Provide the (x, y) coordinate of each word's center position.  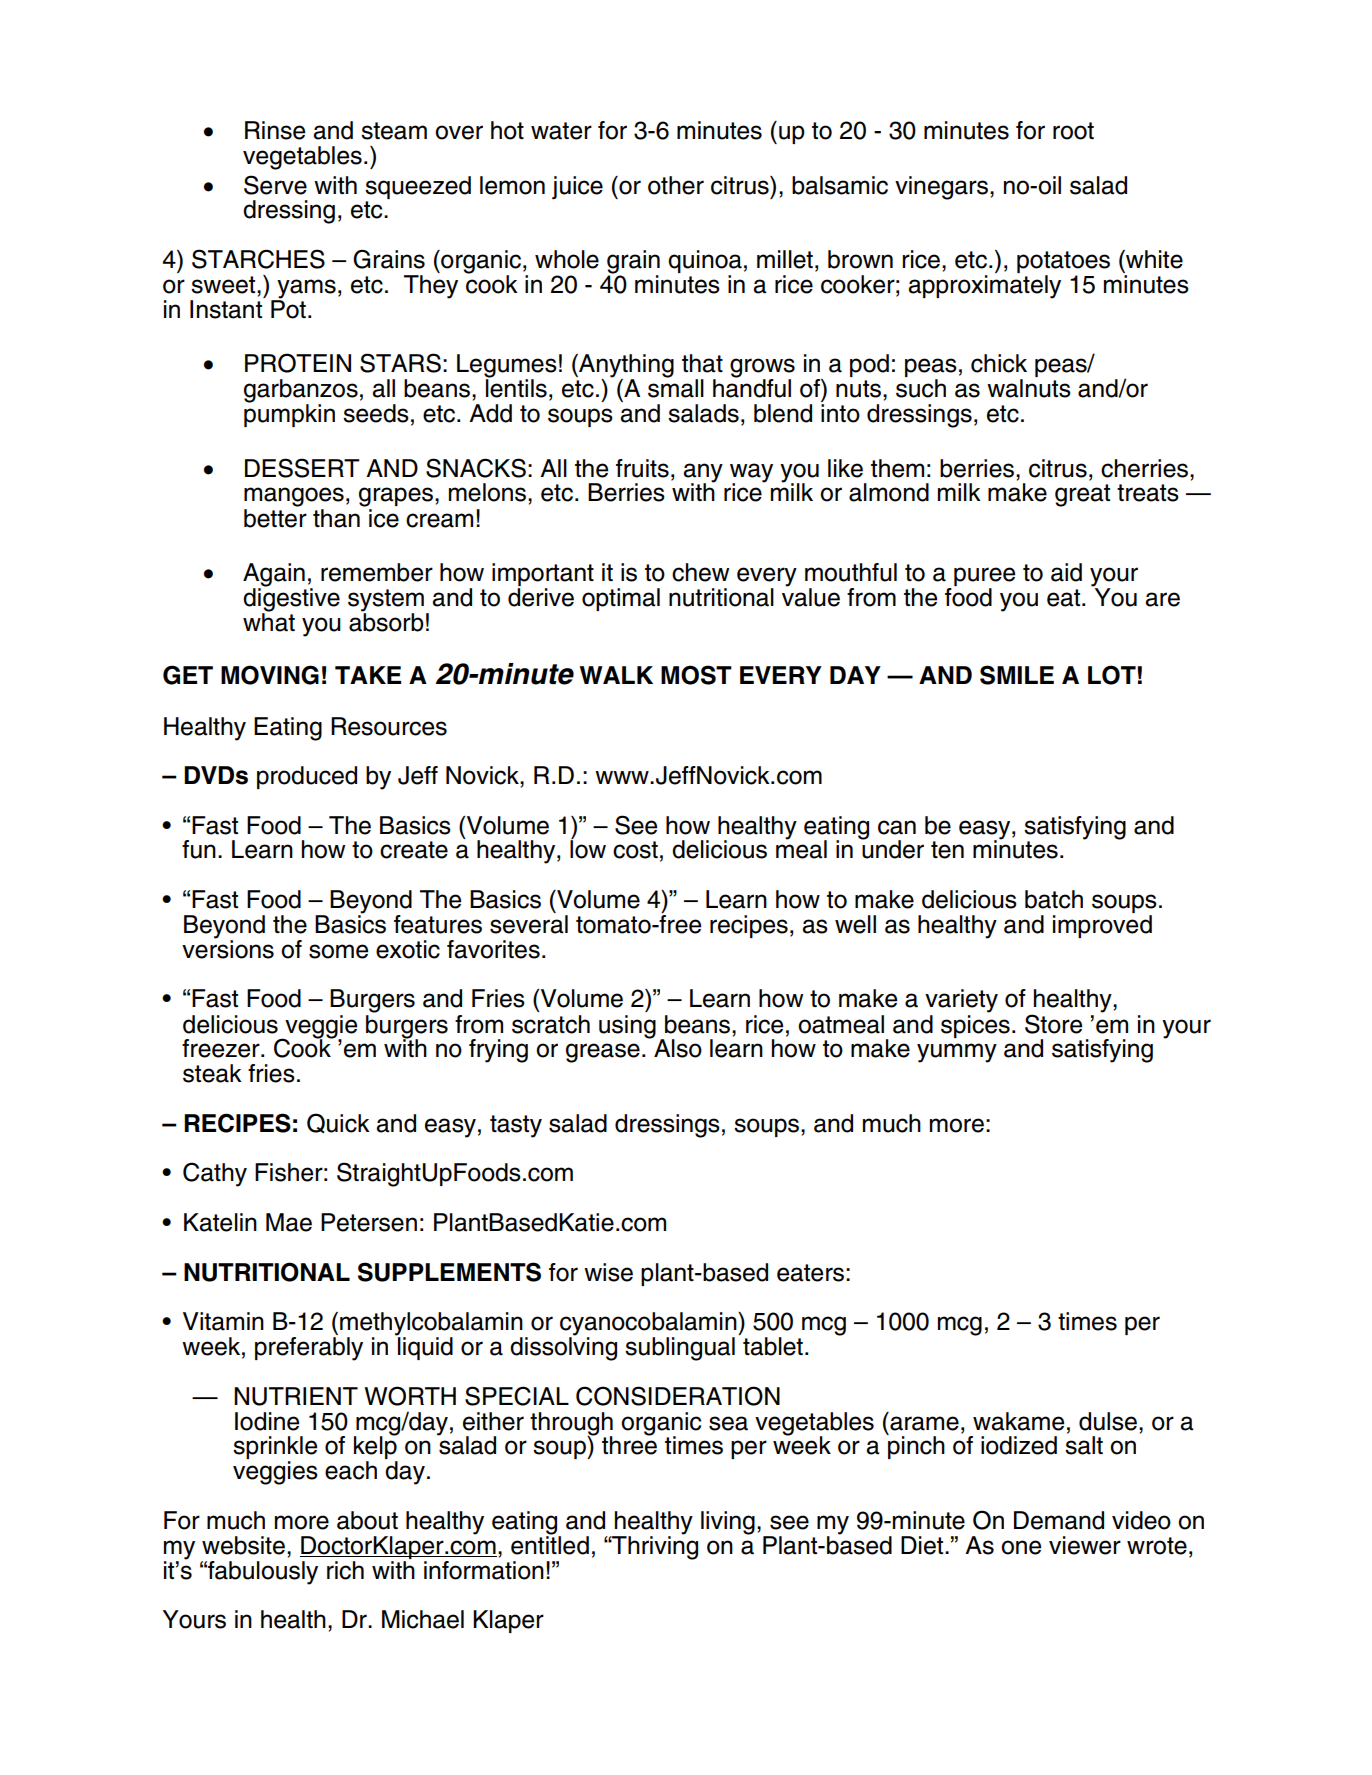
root (1073, 131)
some (338, 951)
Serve (275, 185)
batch (1054, 899)
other (676, 185)
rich (345, 1570)
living (728, 1523)
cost (635, 850)
